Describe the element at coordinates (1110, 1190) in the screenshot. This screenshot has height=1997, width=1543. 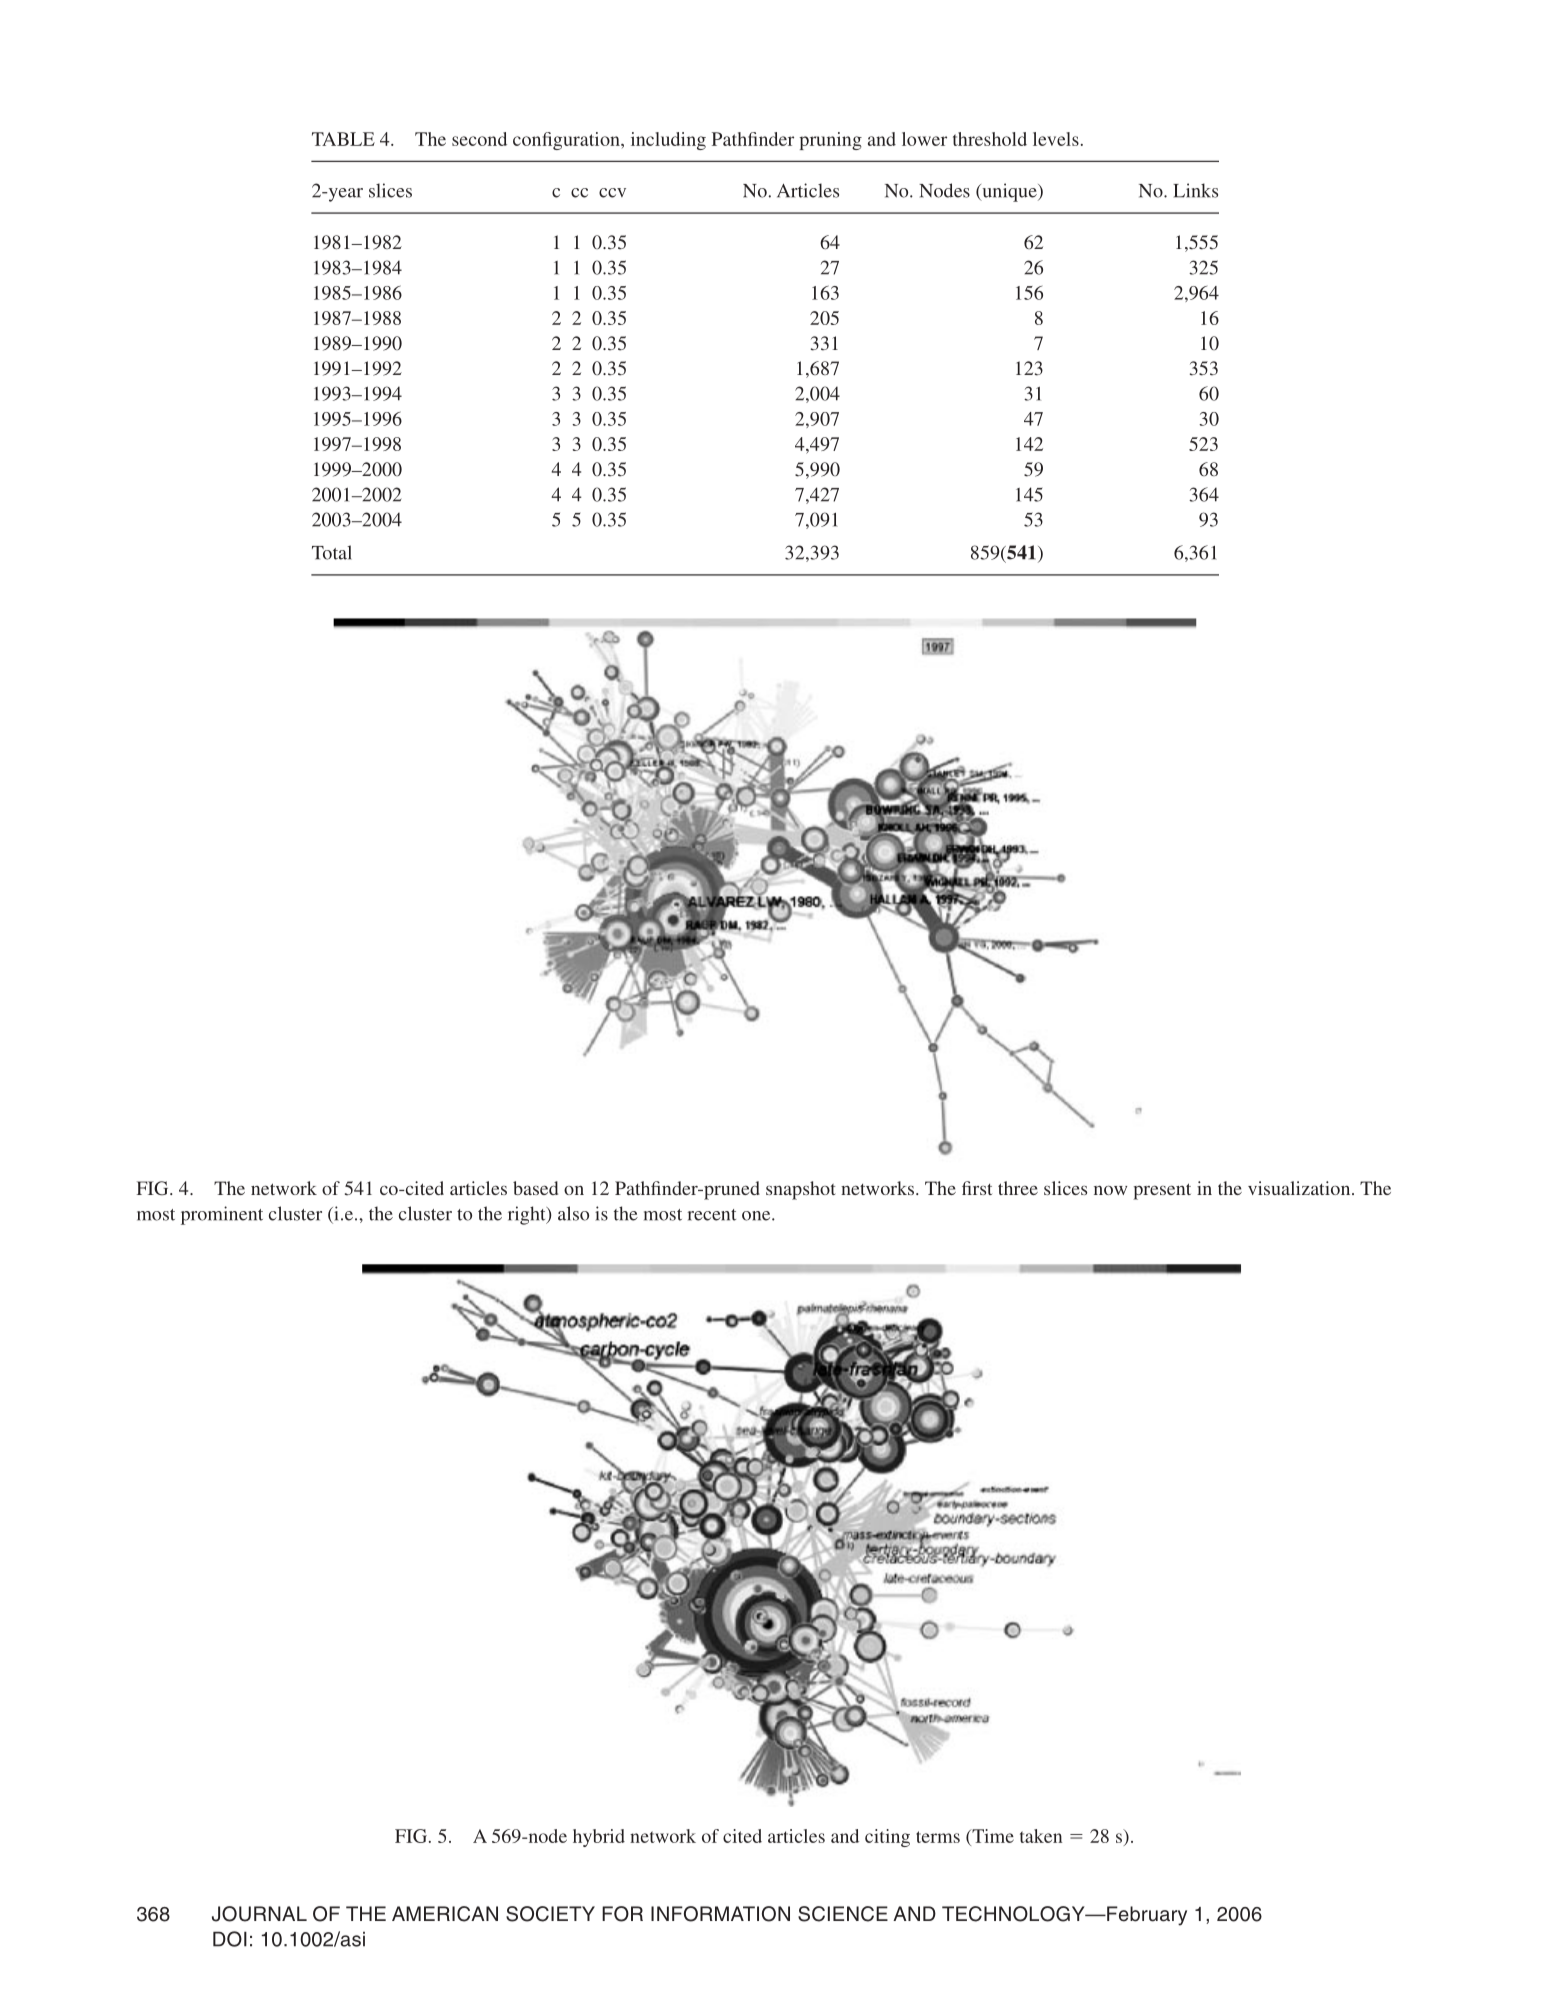
I see `now` at that location.
